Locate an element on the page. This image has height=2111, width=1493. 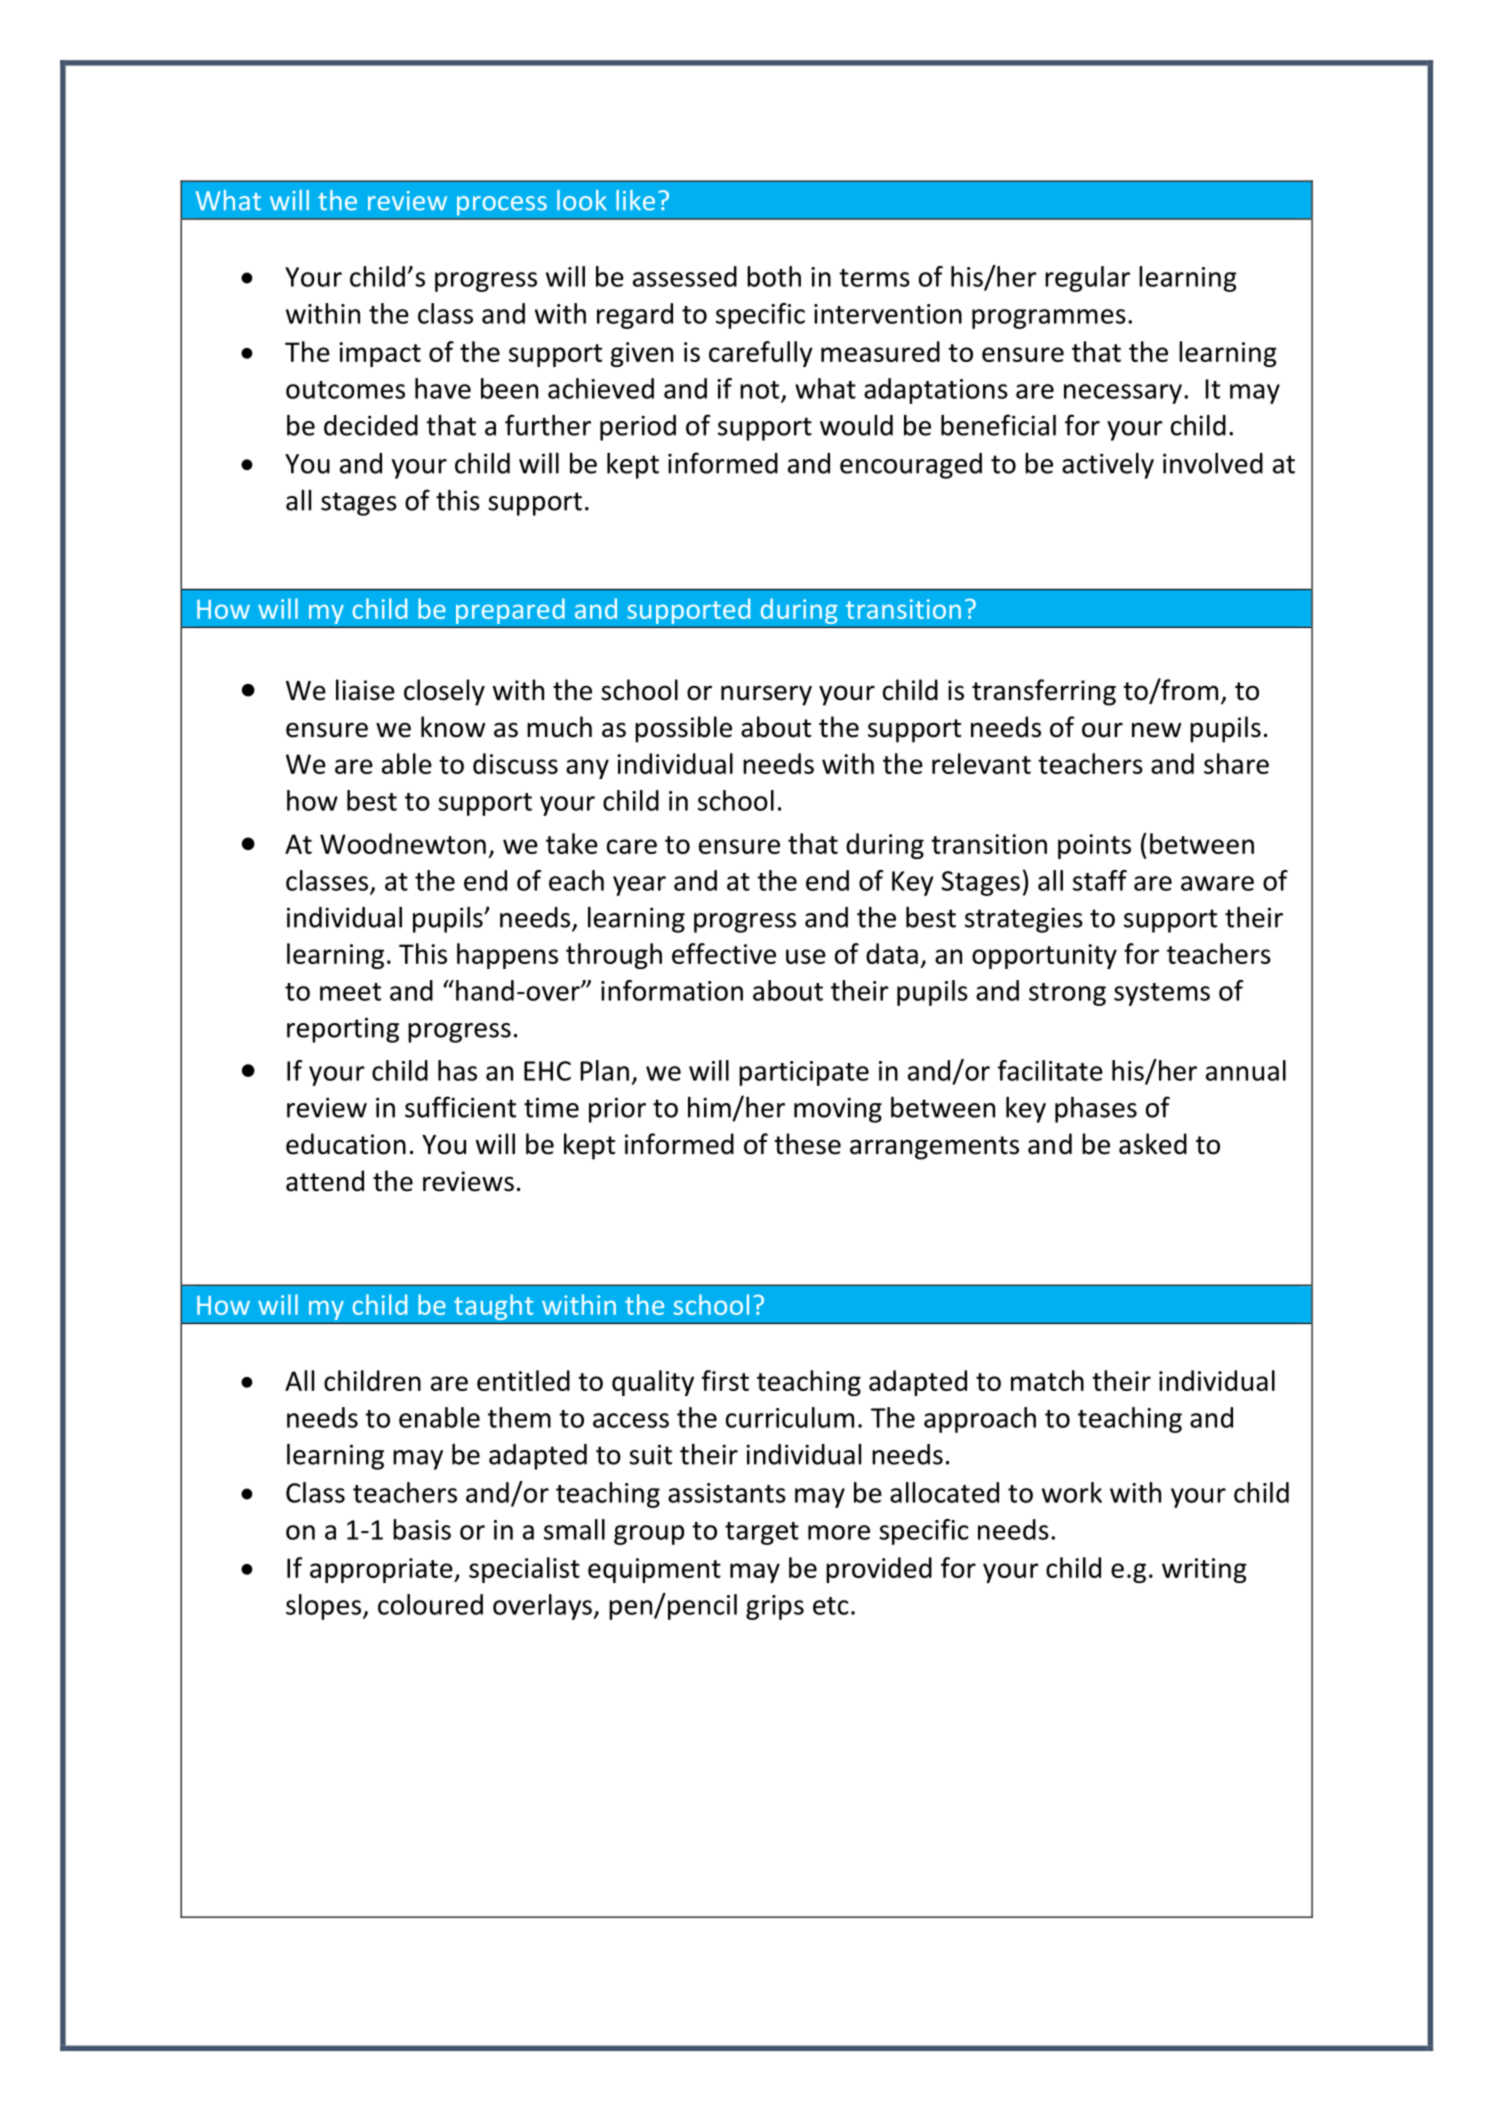
sufficient is located at coordinates (460, 1107).
